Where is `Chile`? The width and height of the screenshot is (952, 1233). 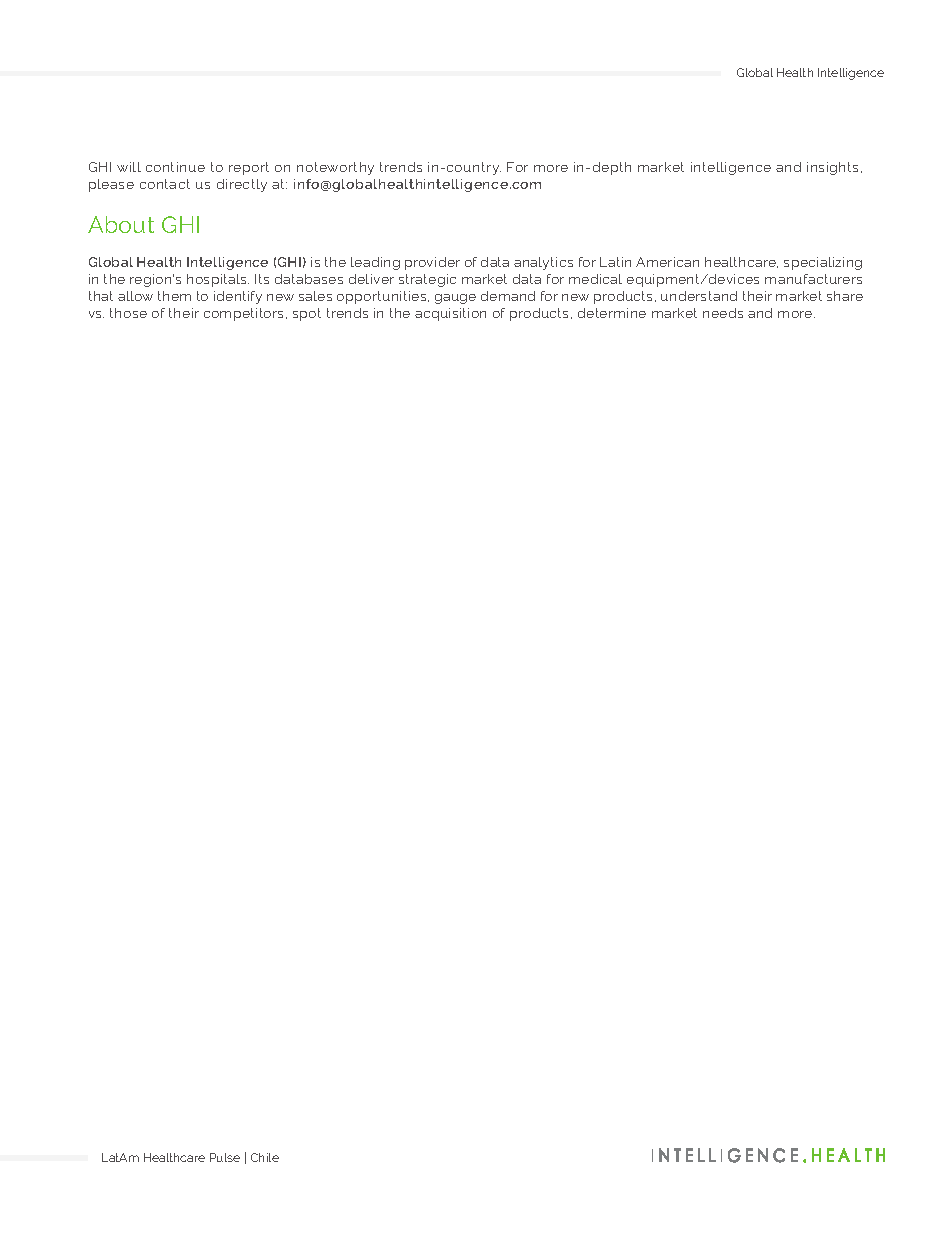
Chile is located at coordinates (265, 1157).
